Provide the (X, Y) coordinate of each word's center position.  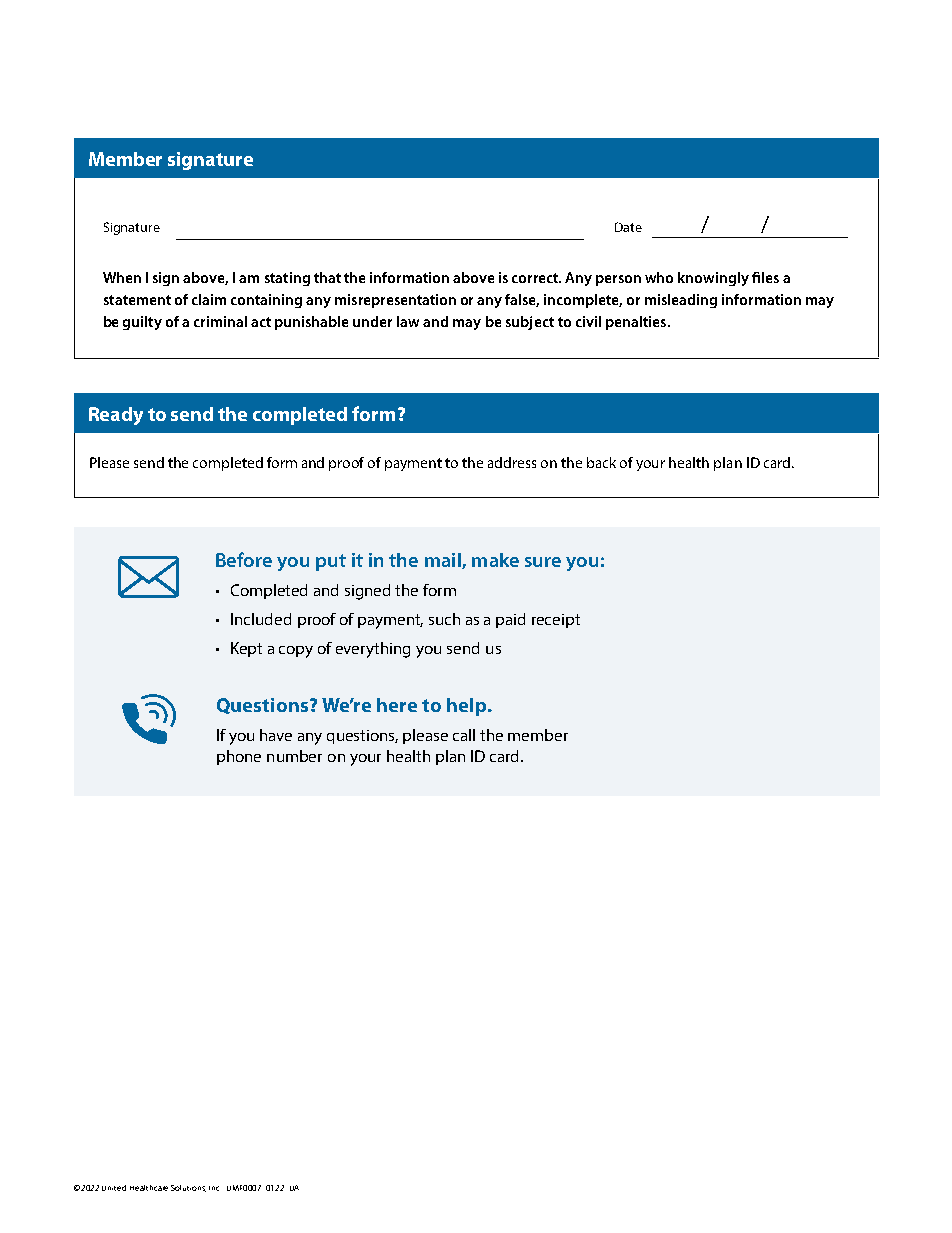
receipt (556, 621)
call (464, 735)
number (294, 756)
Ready (116, 416)
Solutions (188, 1188)
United (114, 1188)
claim (209, 299)
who (659, 277)
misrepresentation (395, 301)
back (601, 462)
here (397, 705)
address (512, 462)
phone (239, 757)
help (468, 707)
